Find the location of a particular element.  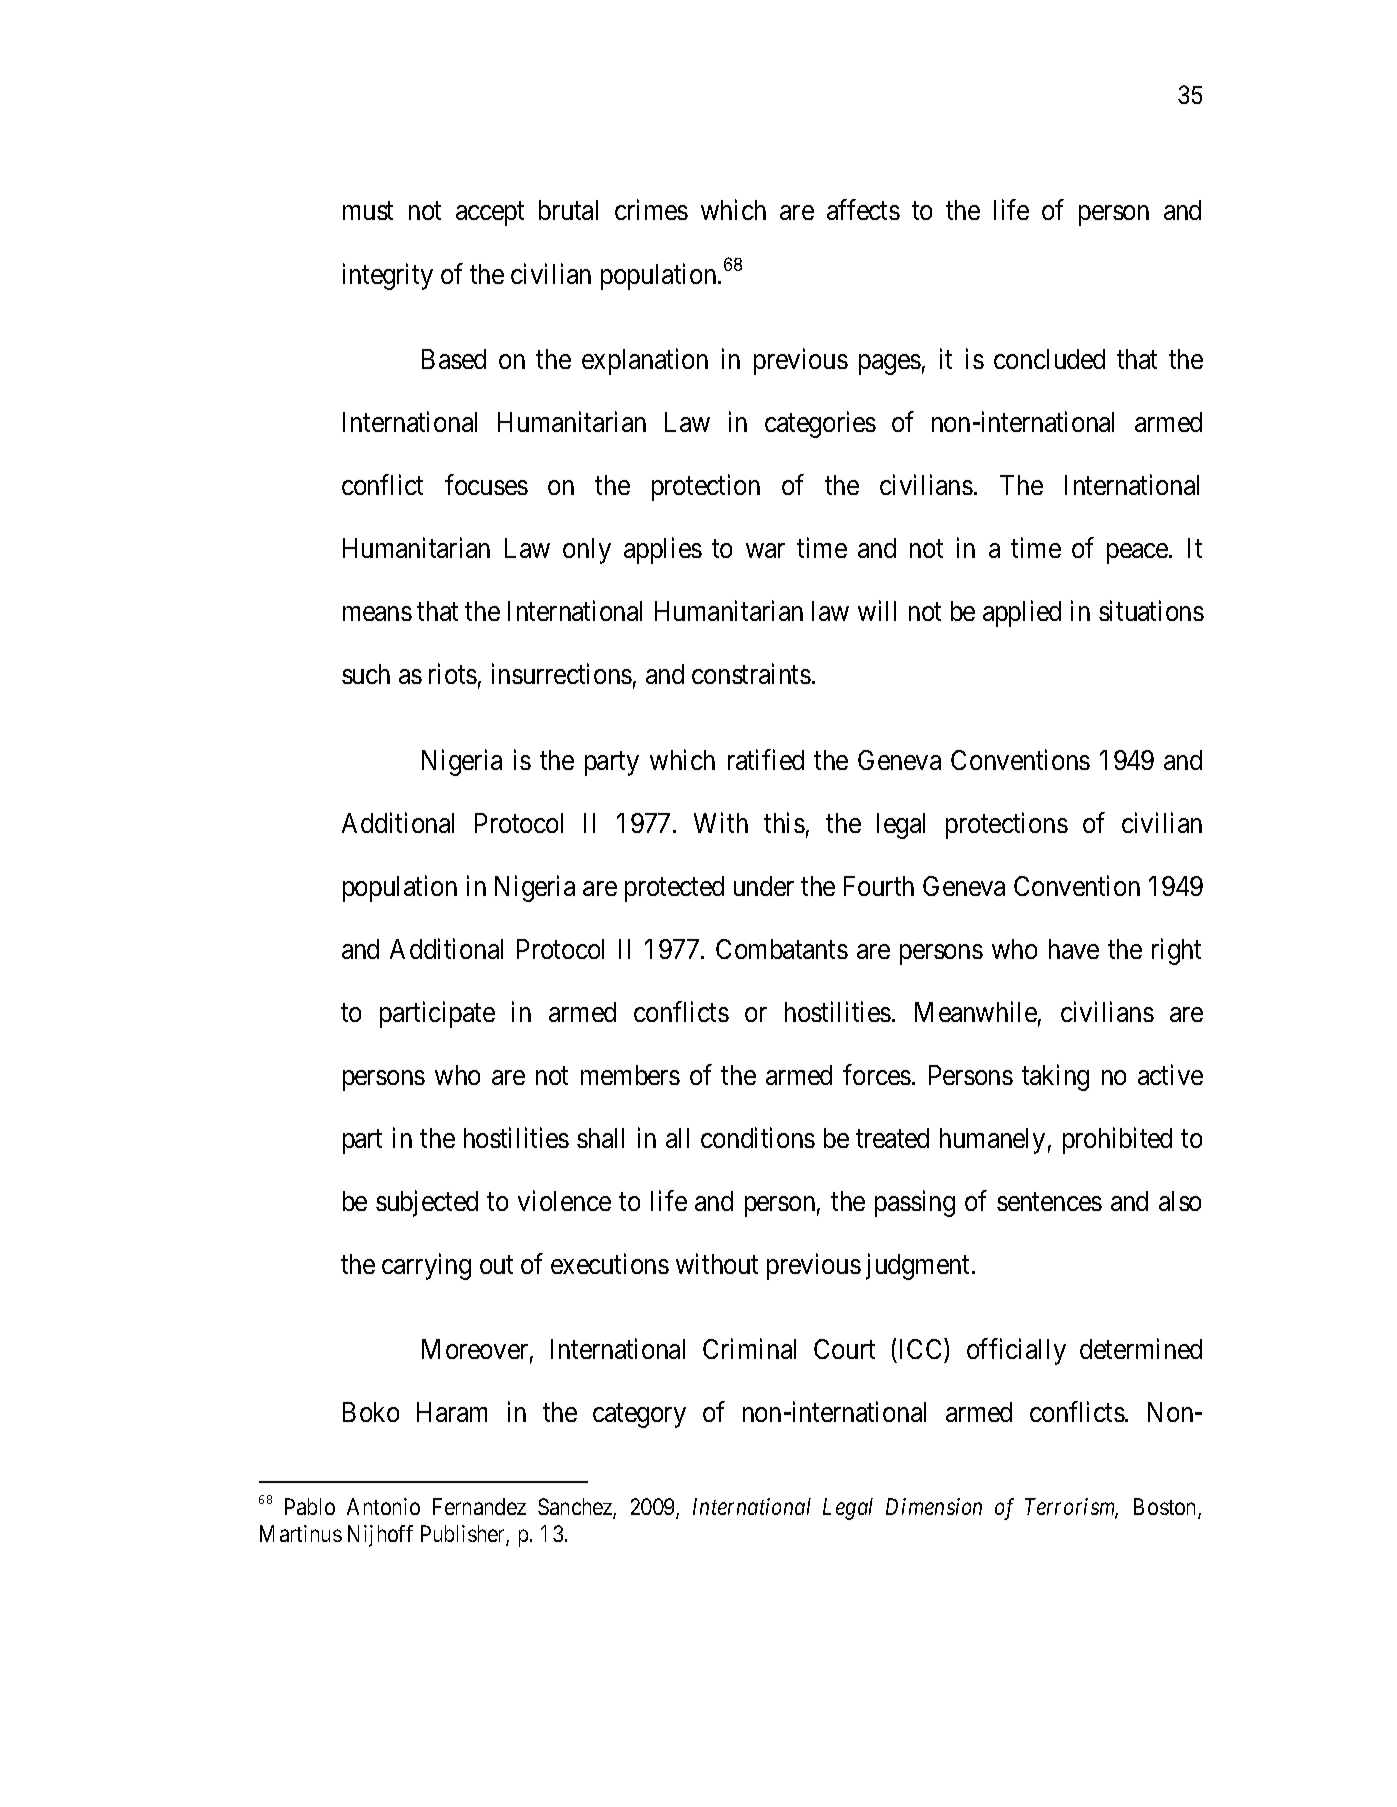

constraints is located at coordinates (751, 674).
